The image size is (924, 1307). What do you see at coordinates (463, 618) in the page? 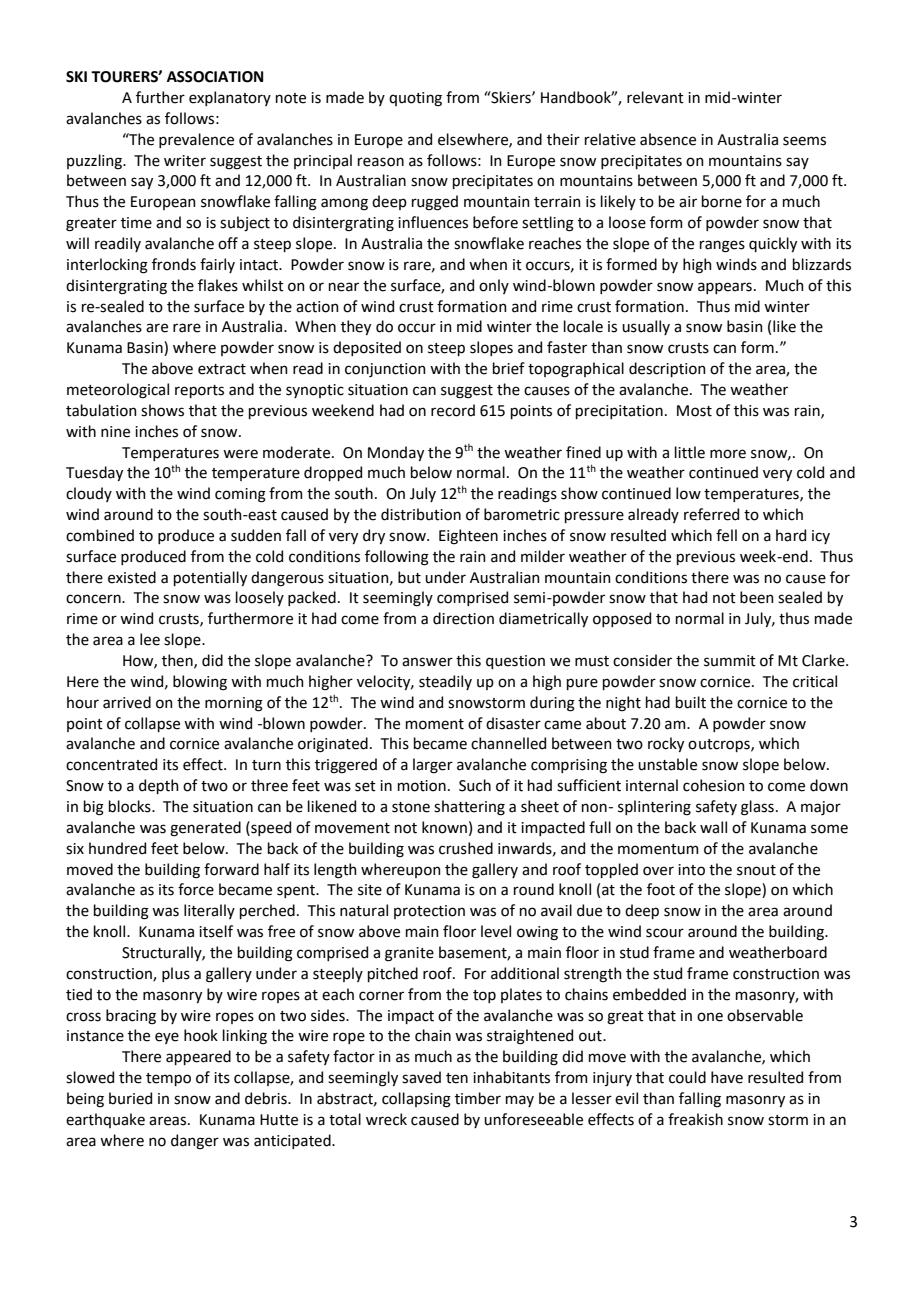
I see `direction` at bounding box center [463, 618].
